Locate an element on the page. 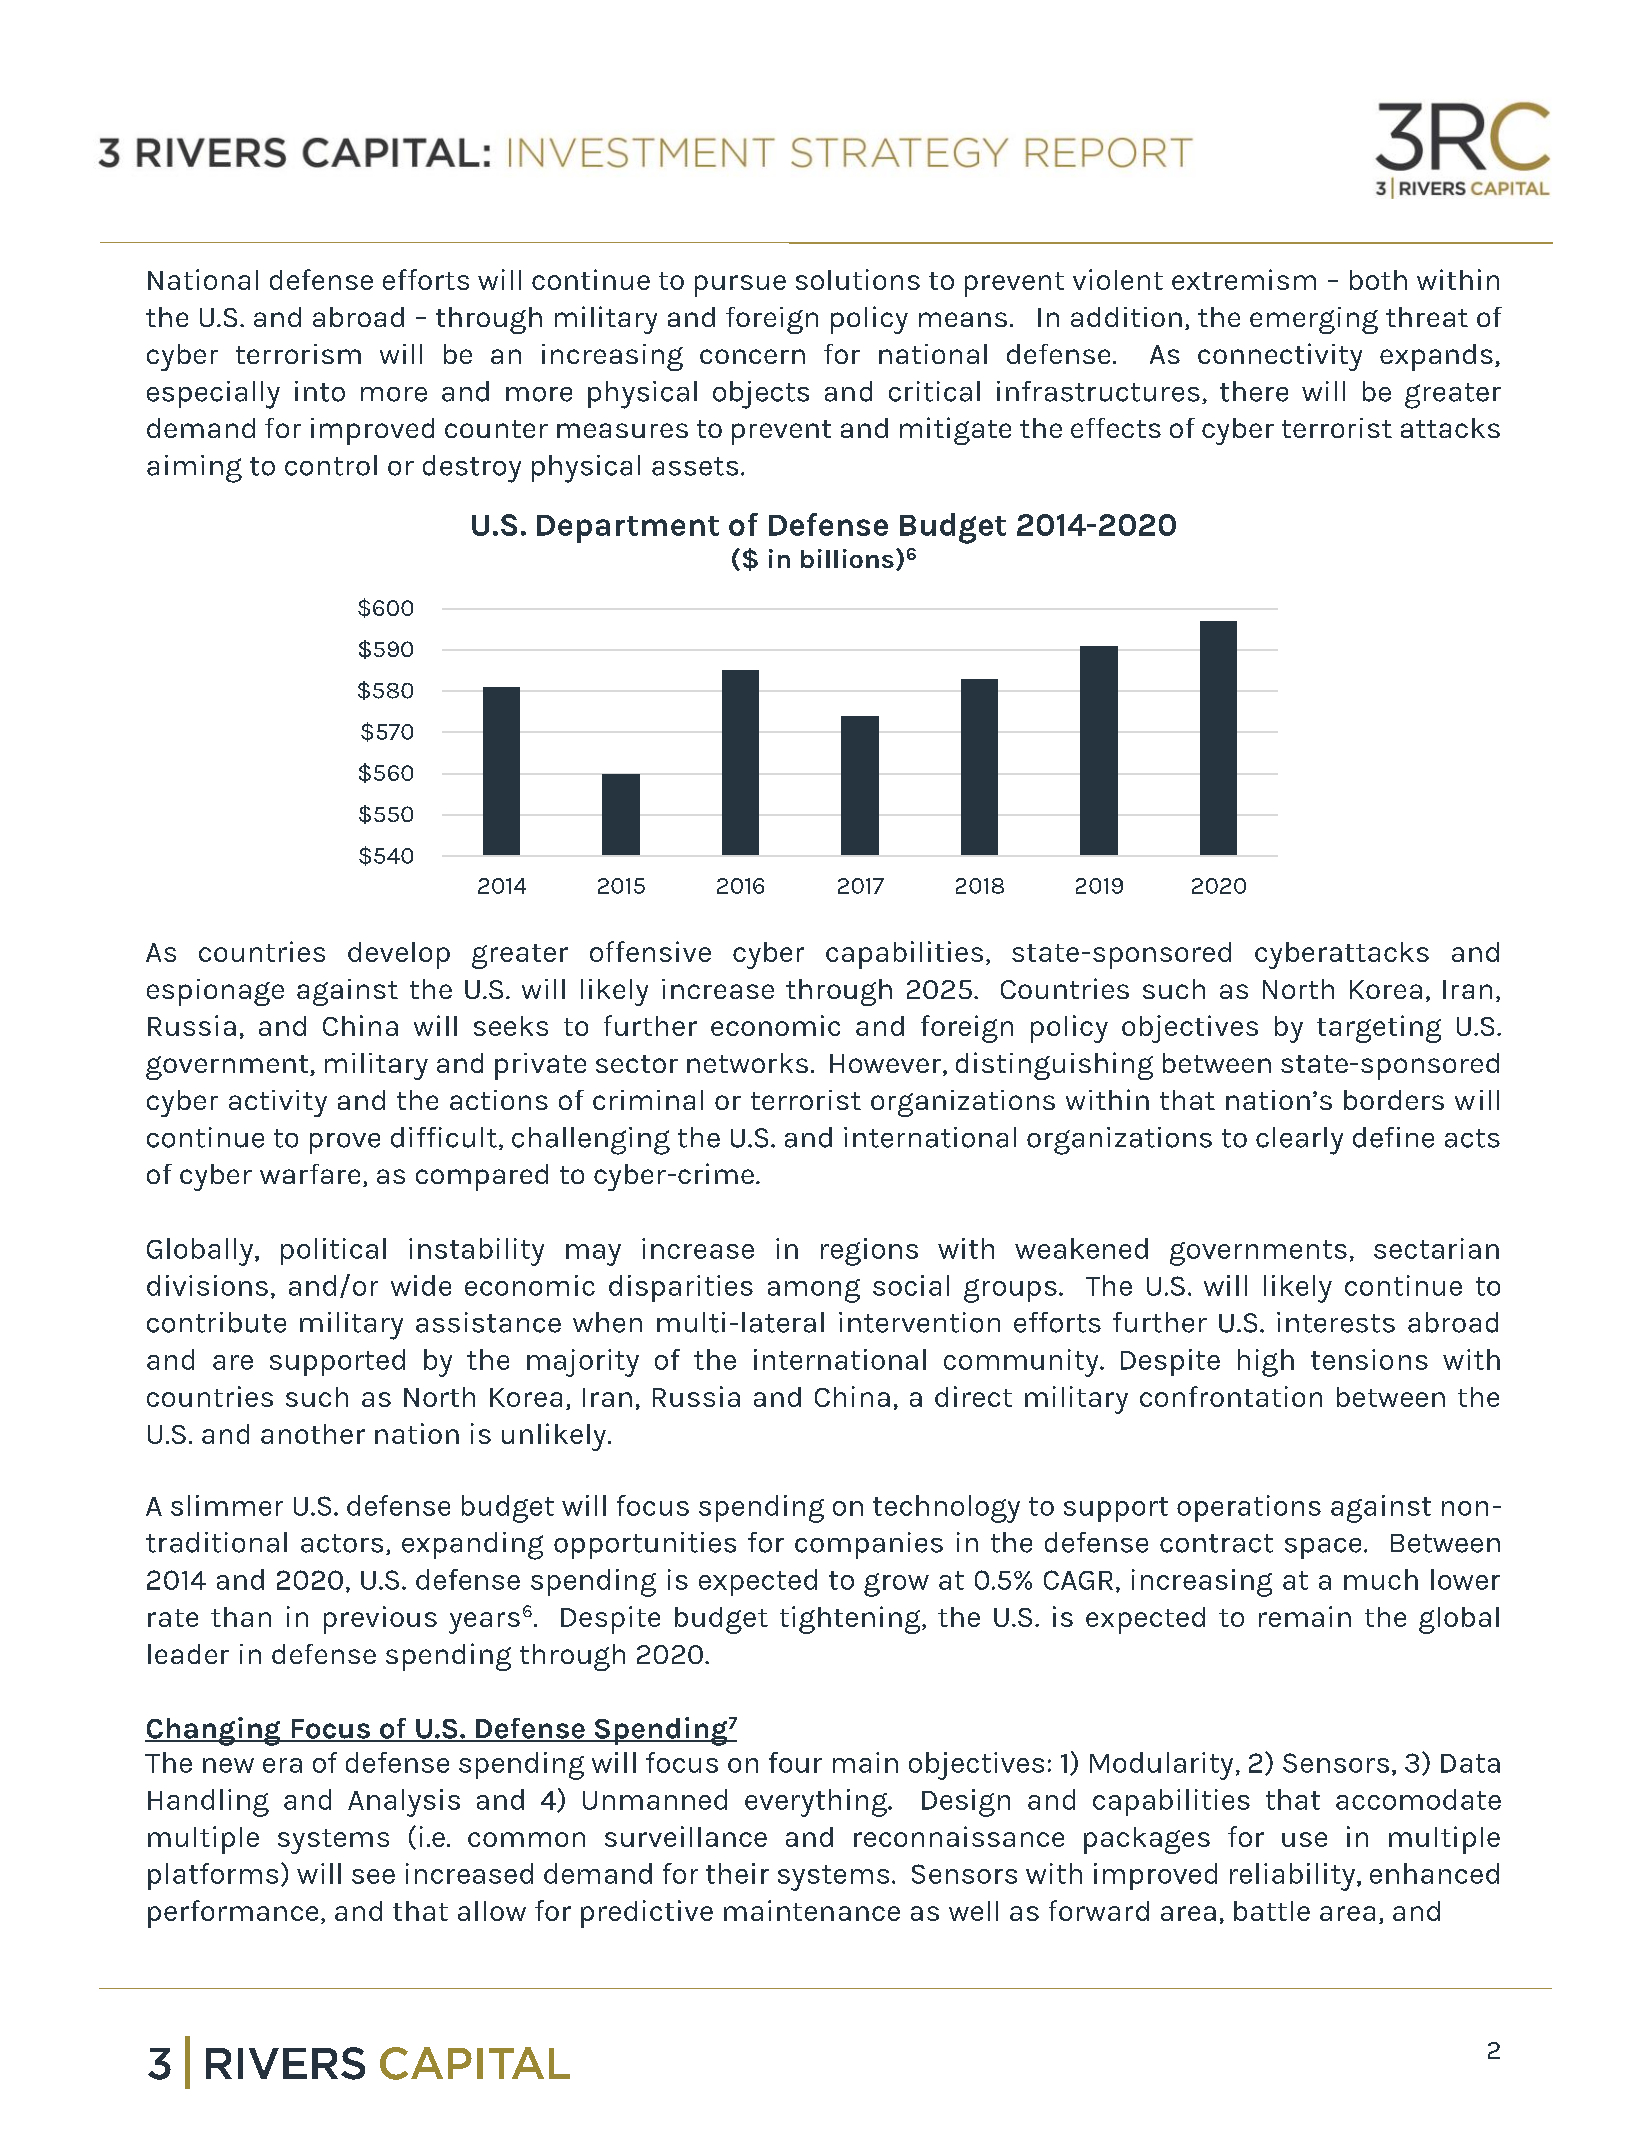  concern is located at coordinates (752, 356).
